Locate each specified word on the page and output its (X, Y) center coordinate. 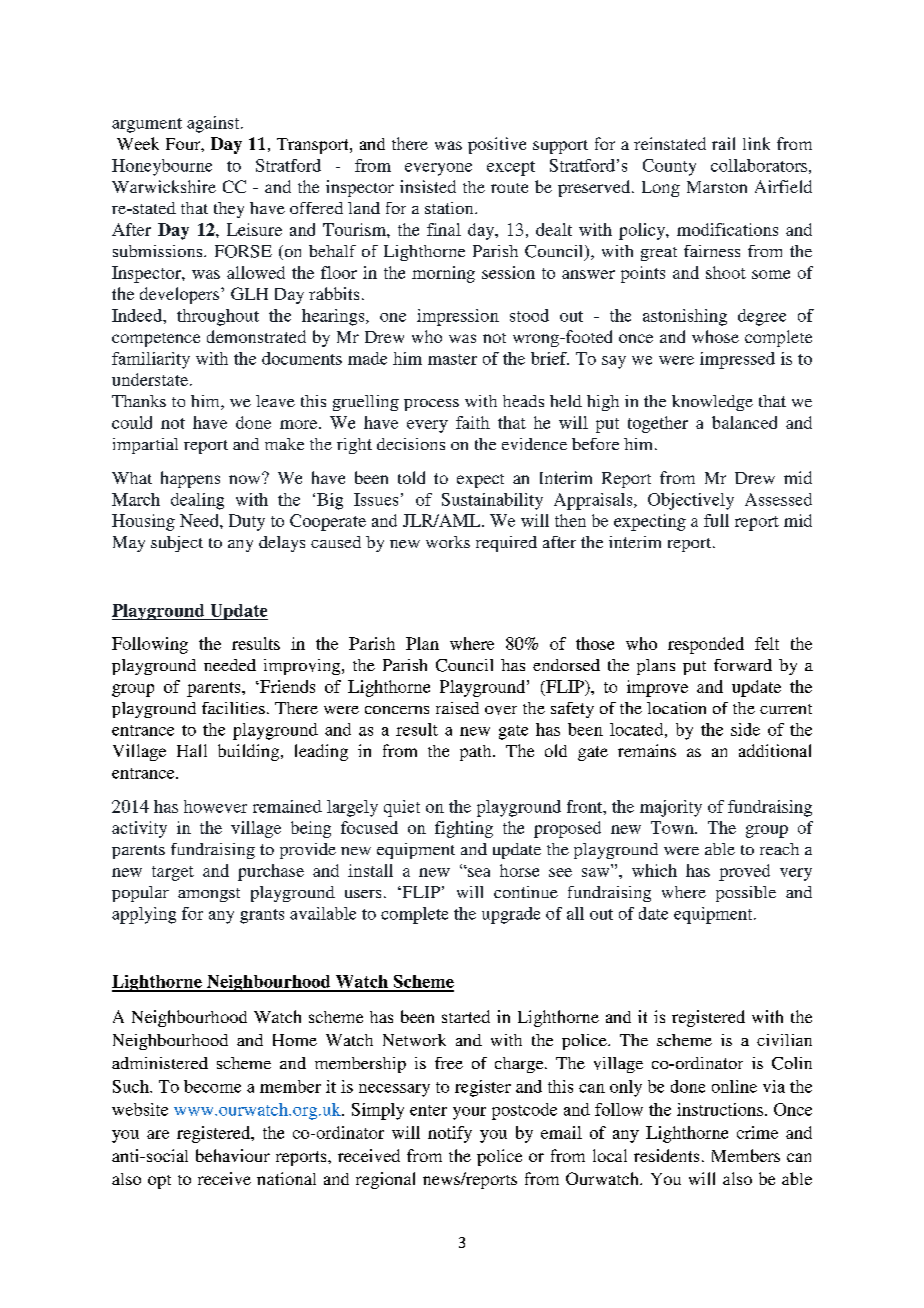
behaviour (233, 1155)
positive (497, 145)
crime (757, 1132)
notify (450, 1134)
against (214, 124)
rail (723, 143)
